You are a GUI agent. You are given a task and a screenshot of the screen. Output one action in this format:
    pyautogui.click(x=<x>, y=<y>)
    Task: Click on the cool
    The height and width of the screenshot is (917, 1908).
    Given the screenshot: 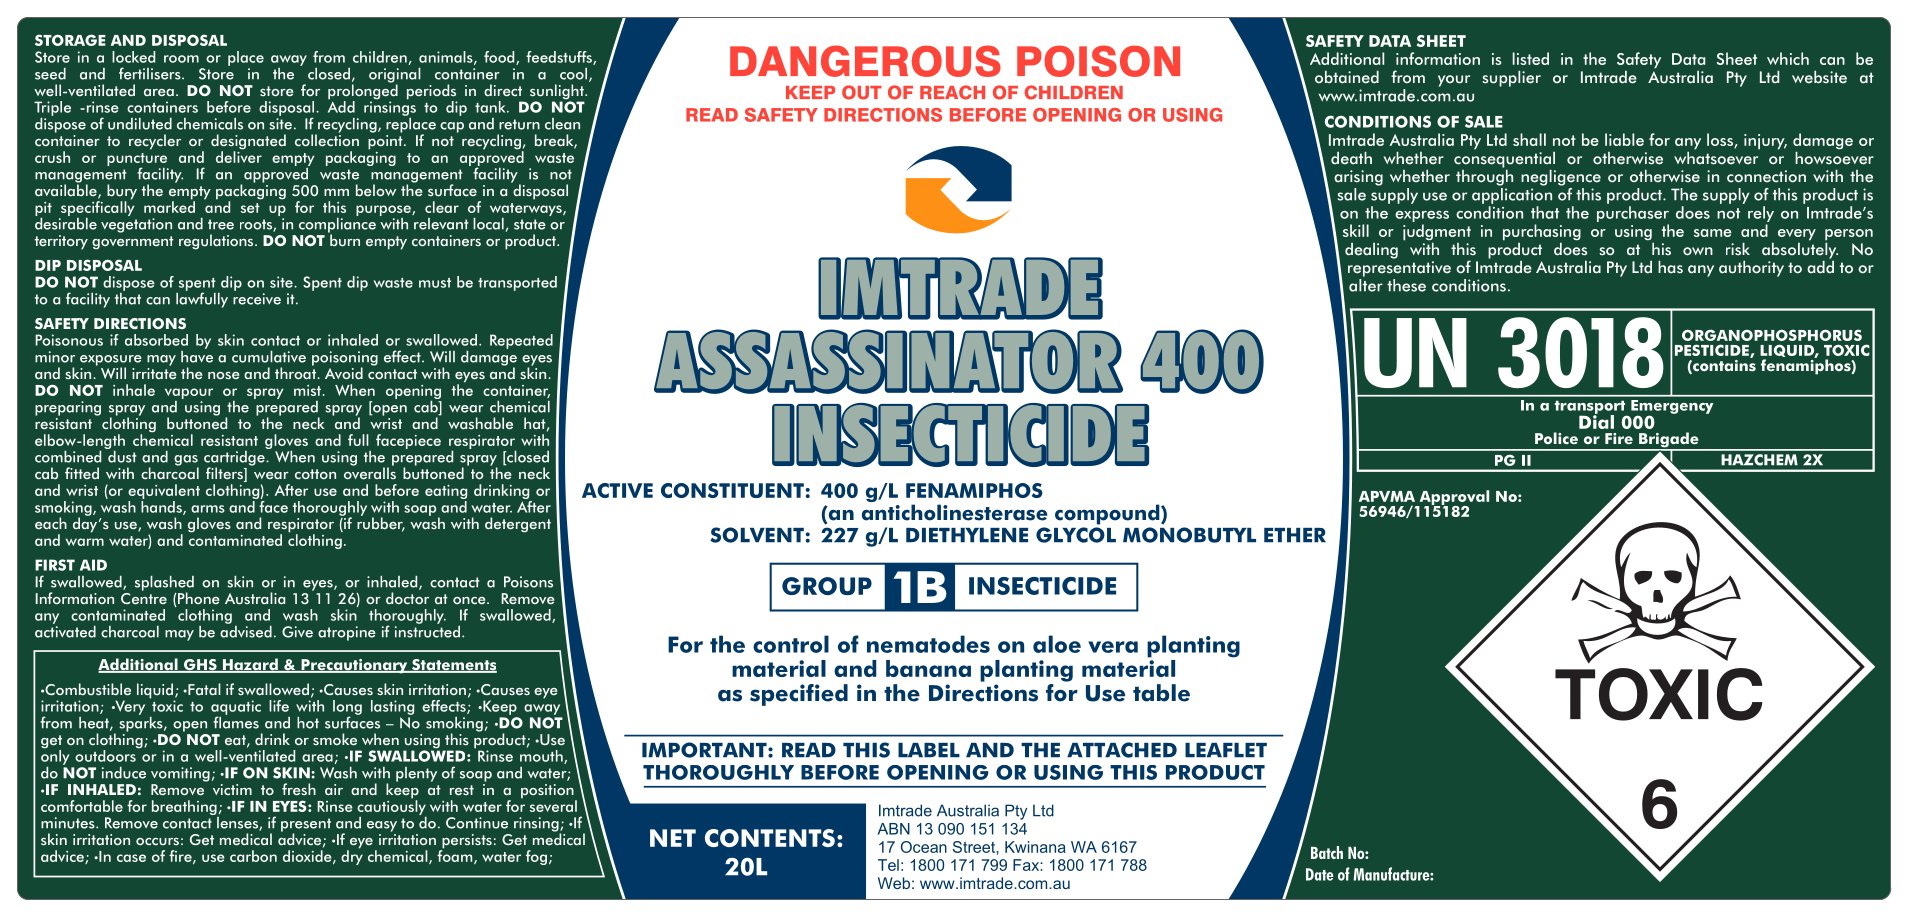 What is the action you would take?
    pyautogui.click(x=573, y=74)
